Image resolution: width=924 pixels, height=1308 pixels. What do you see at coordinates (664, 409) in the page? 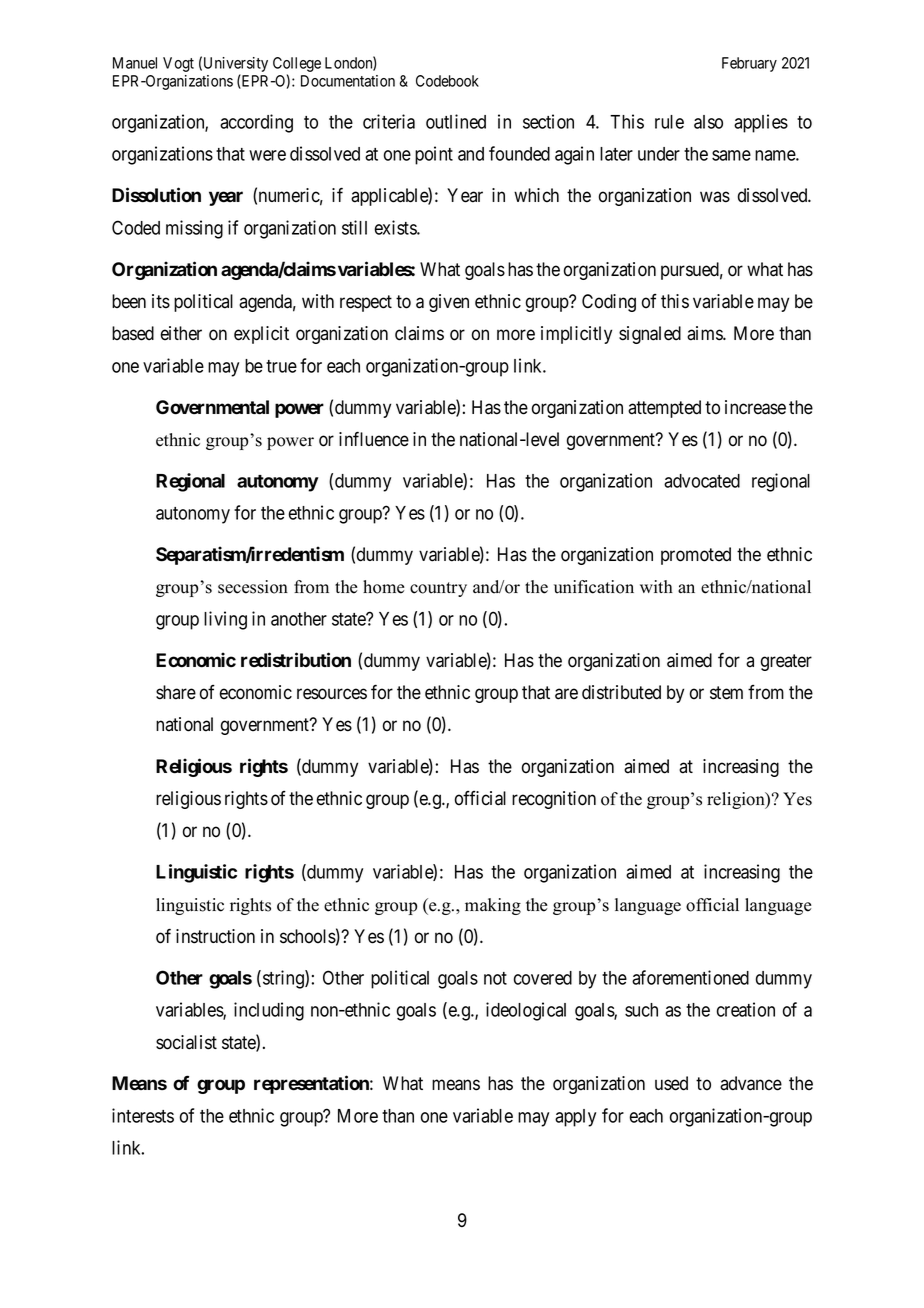
I see `attempted` at bounding box center [664, 409].
